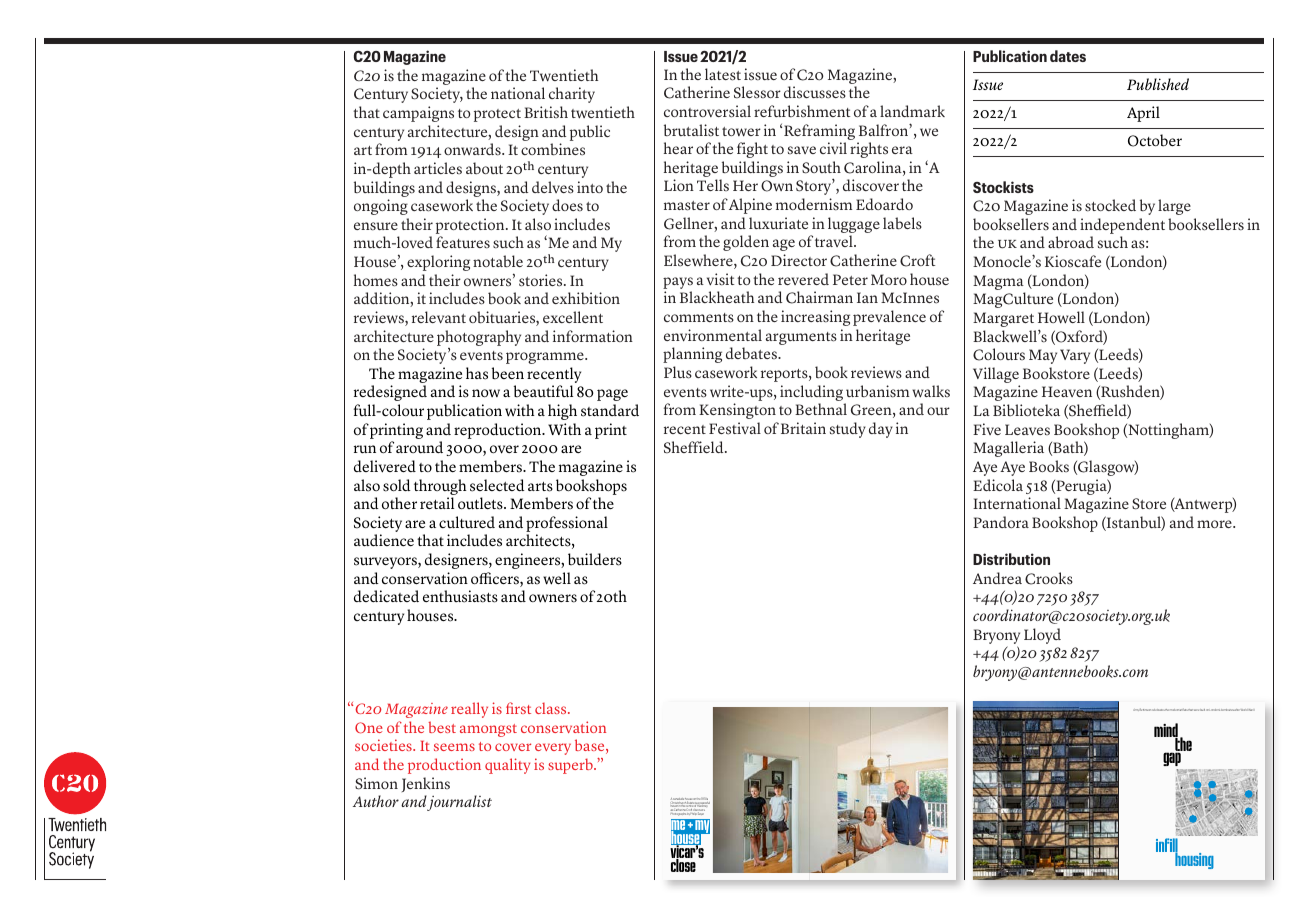 The image size is (1308, 924). I want to click on around, so click(419, 447).
